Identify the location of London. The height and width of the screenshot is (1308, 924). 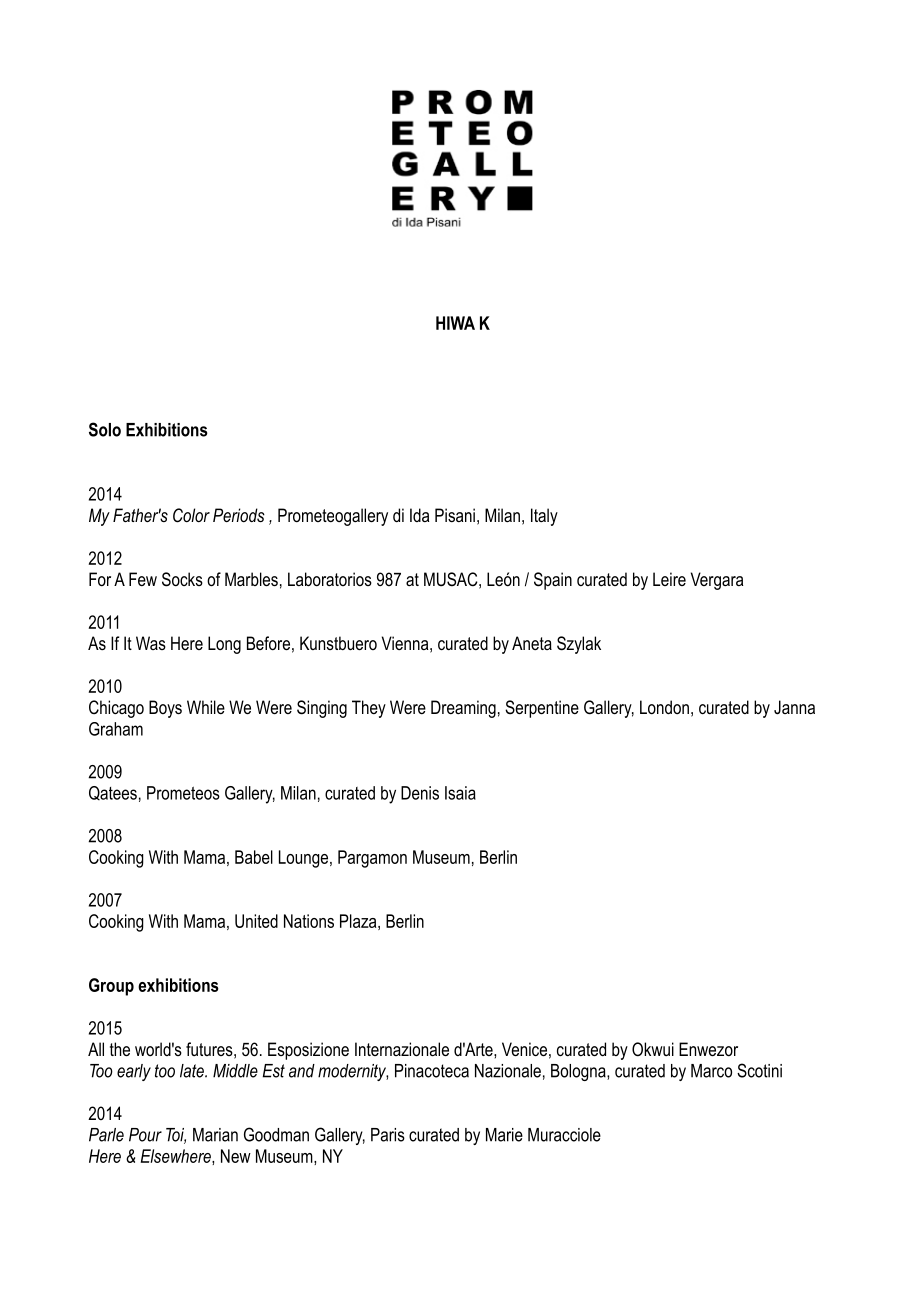
(664, 707).
